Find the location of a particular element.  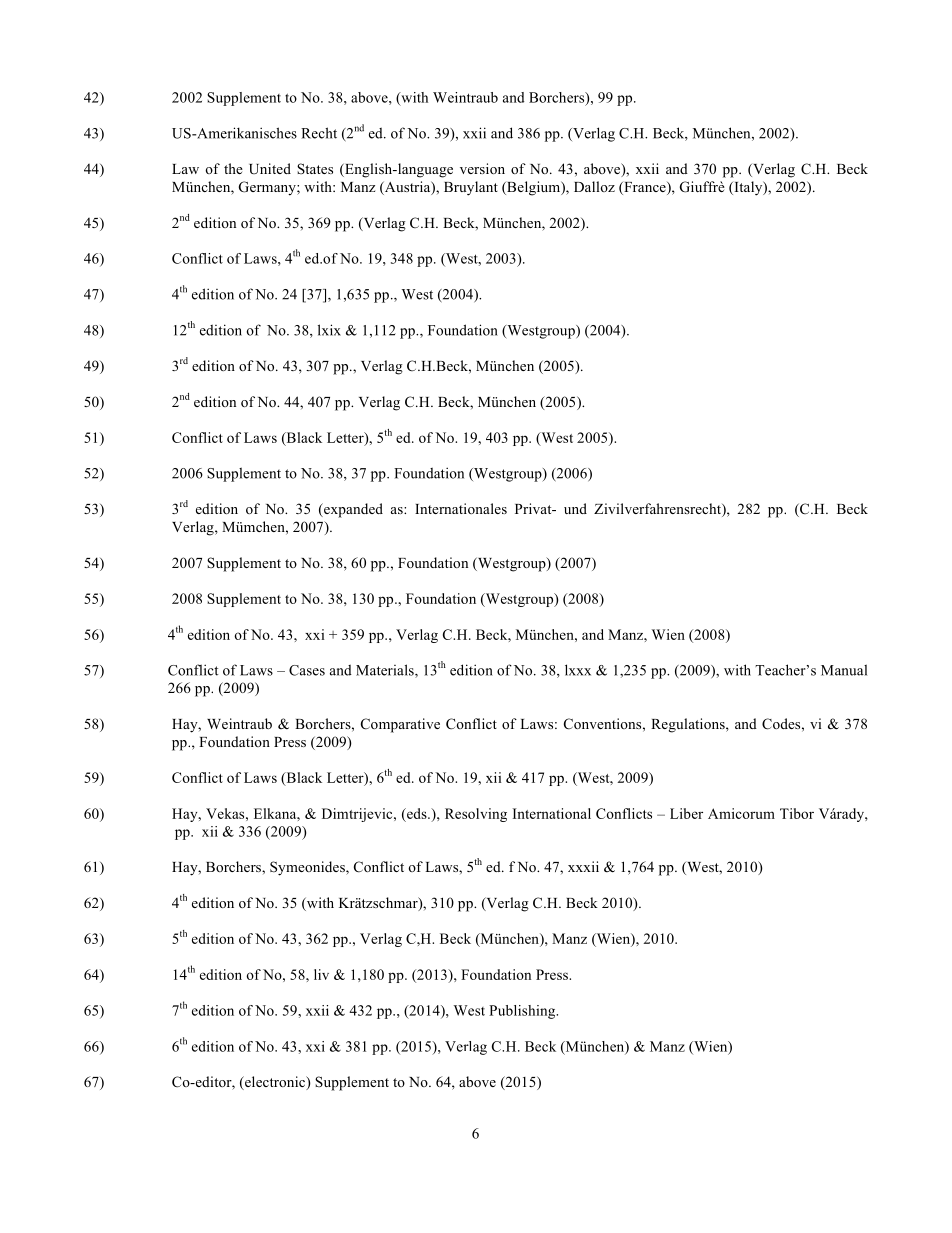

Manual is located at coordinates (844, 670).
